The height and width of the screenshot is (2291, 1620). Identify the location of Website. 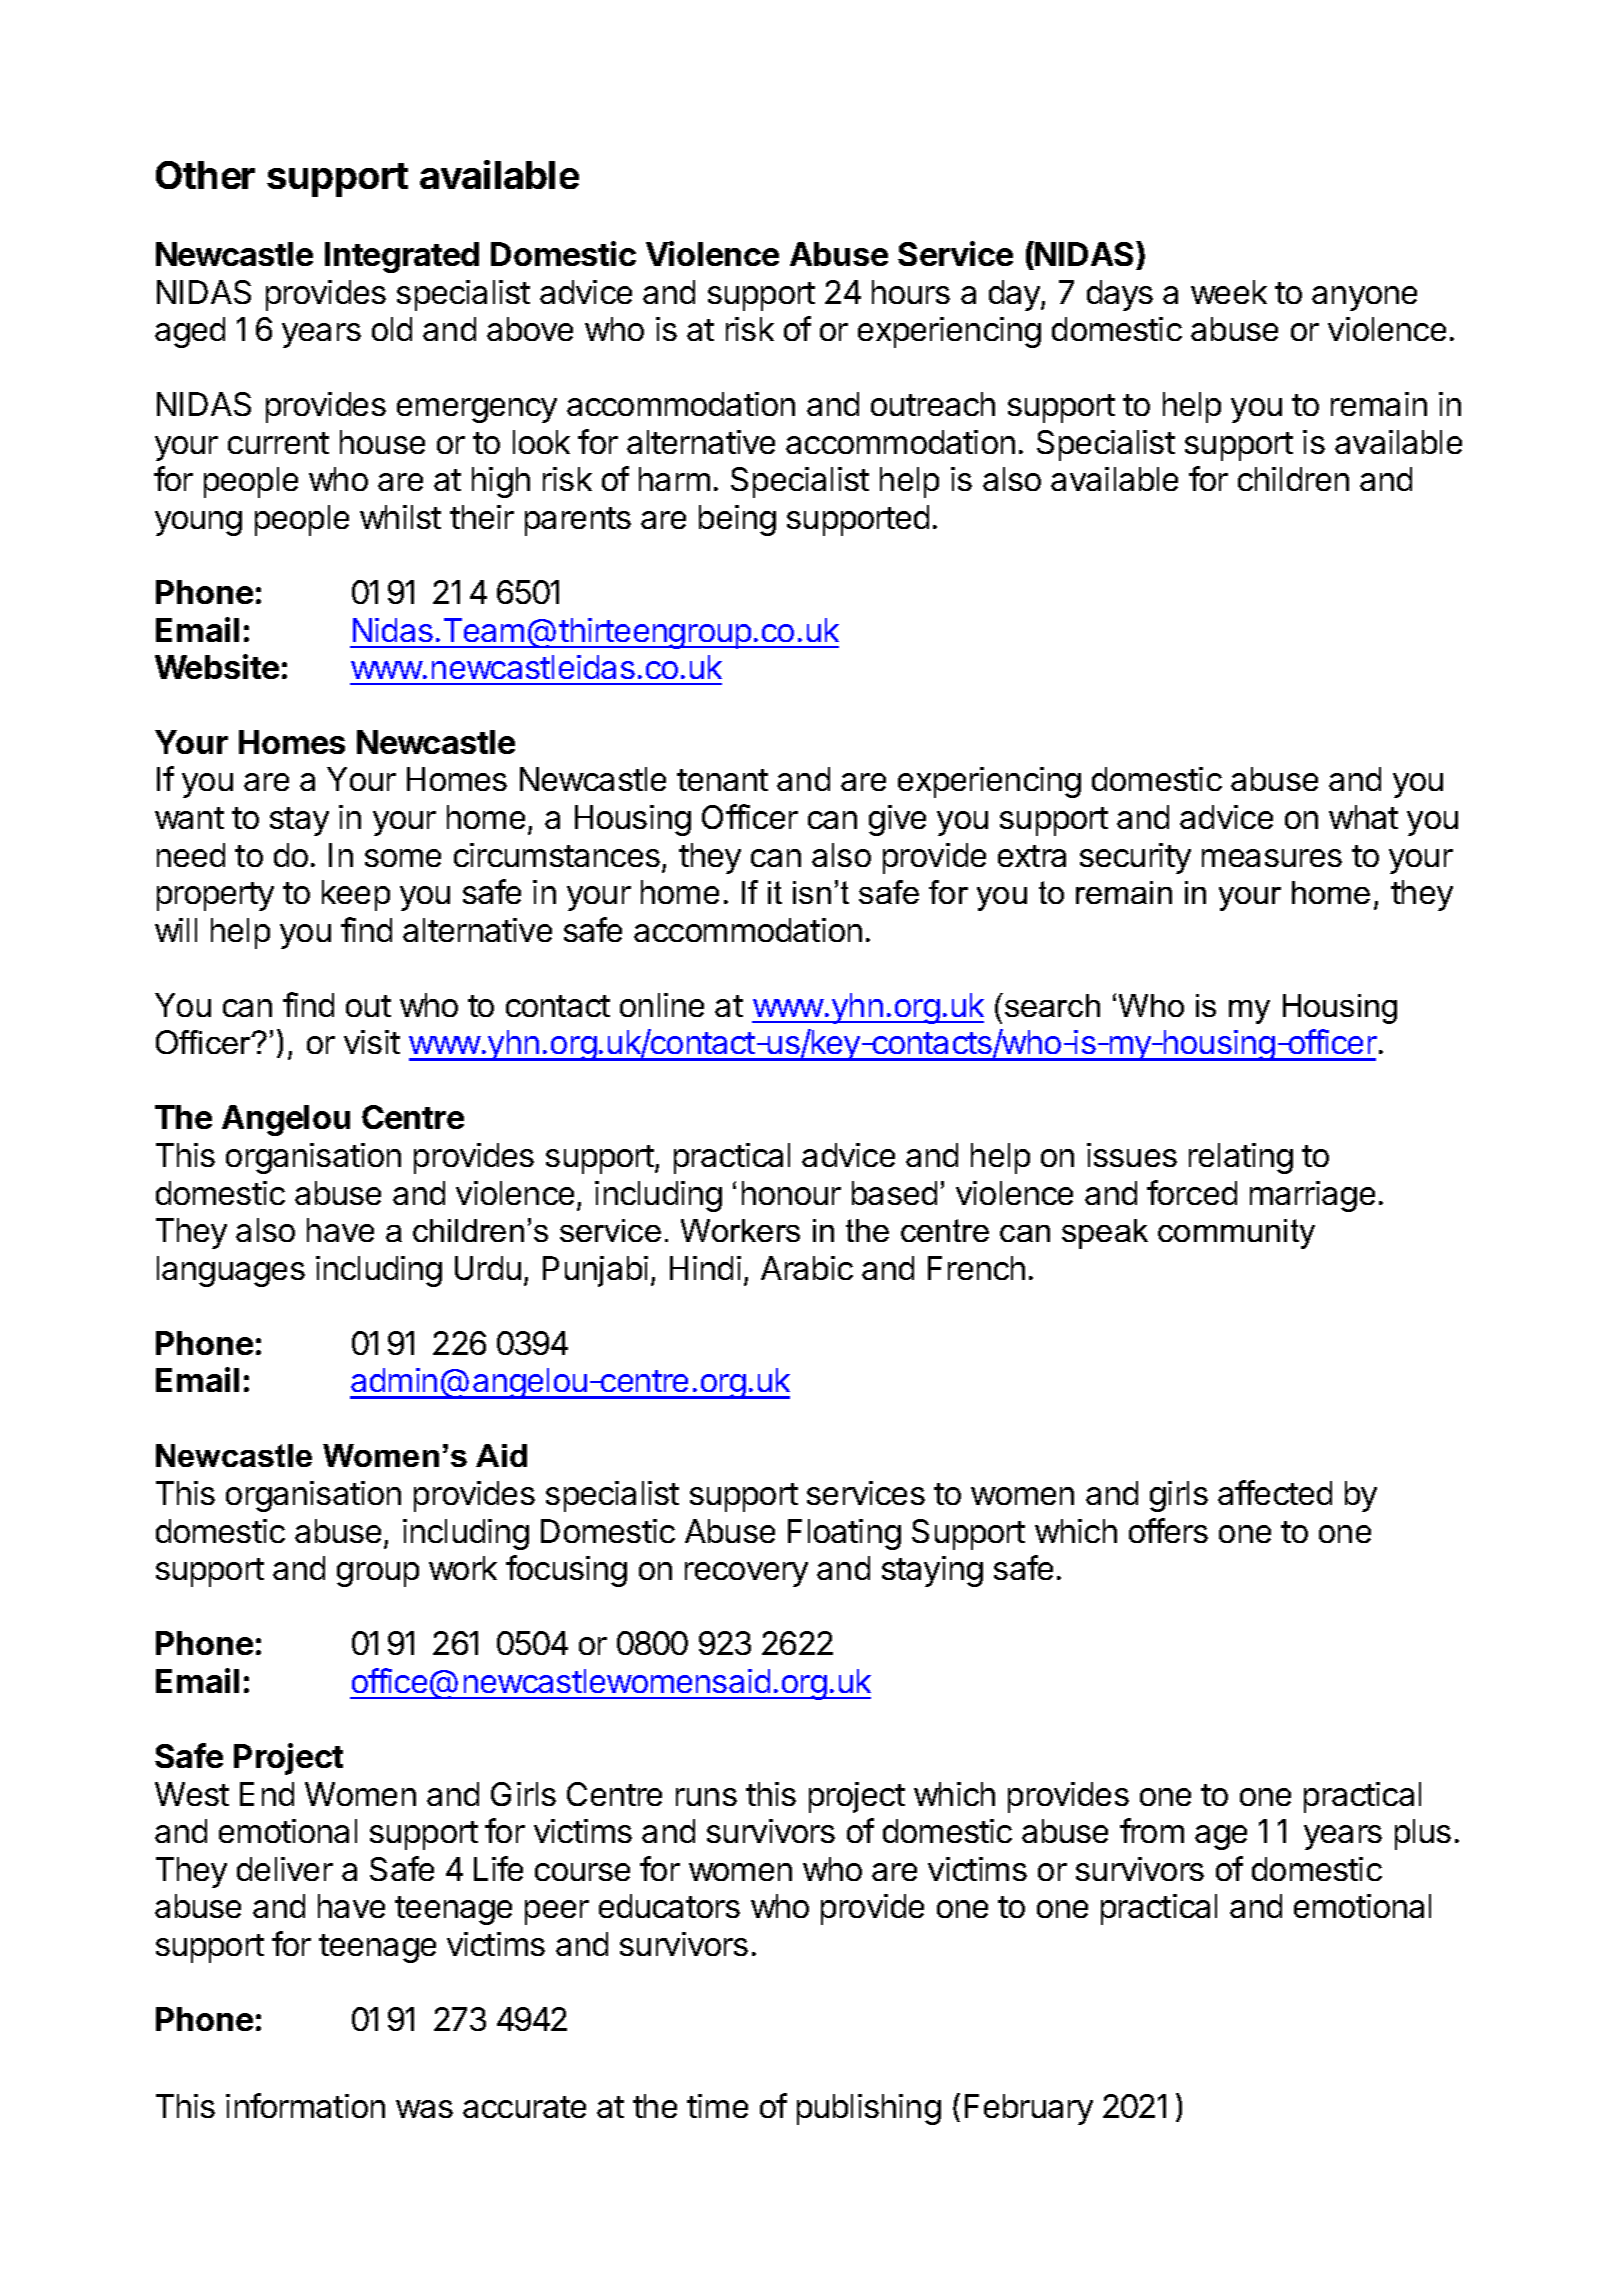
(217, 666).
